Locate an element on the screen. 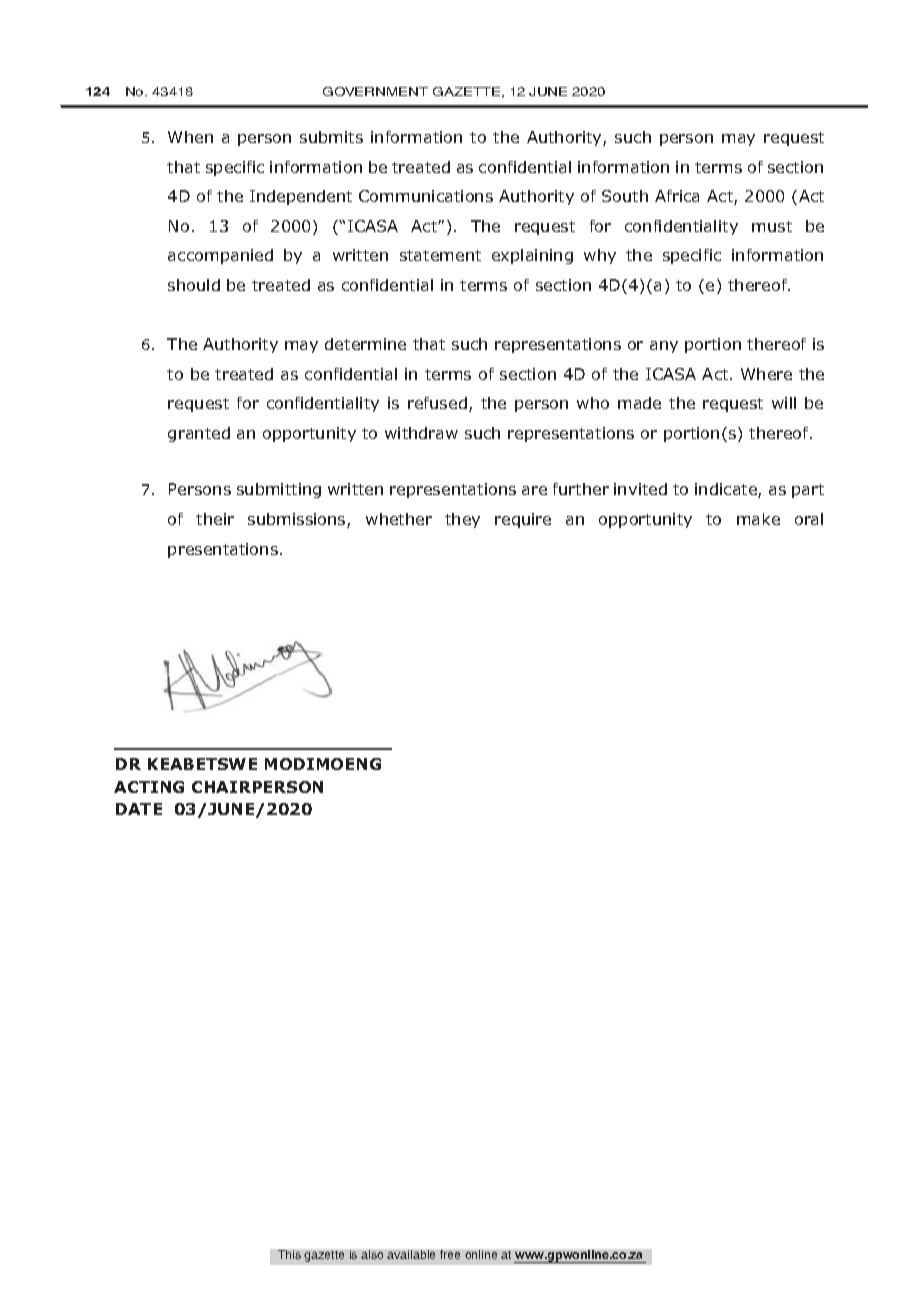 This screenshot has height=1308, width=924. Africa is located at coordinates (677, 196).
